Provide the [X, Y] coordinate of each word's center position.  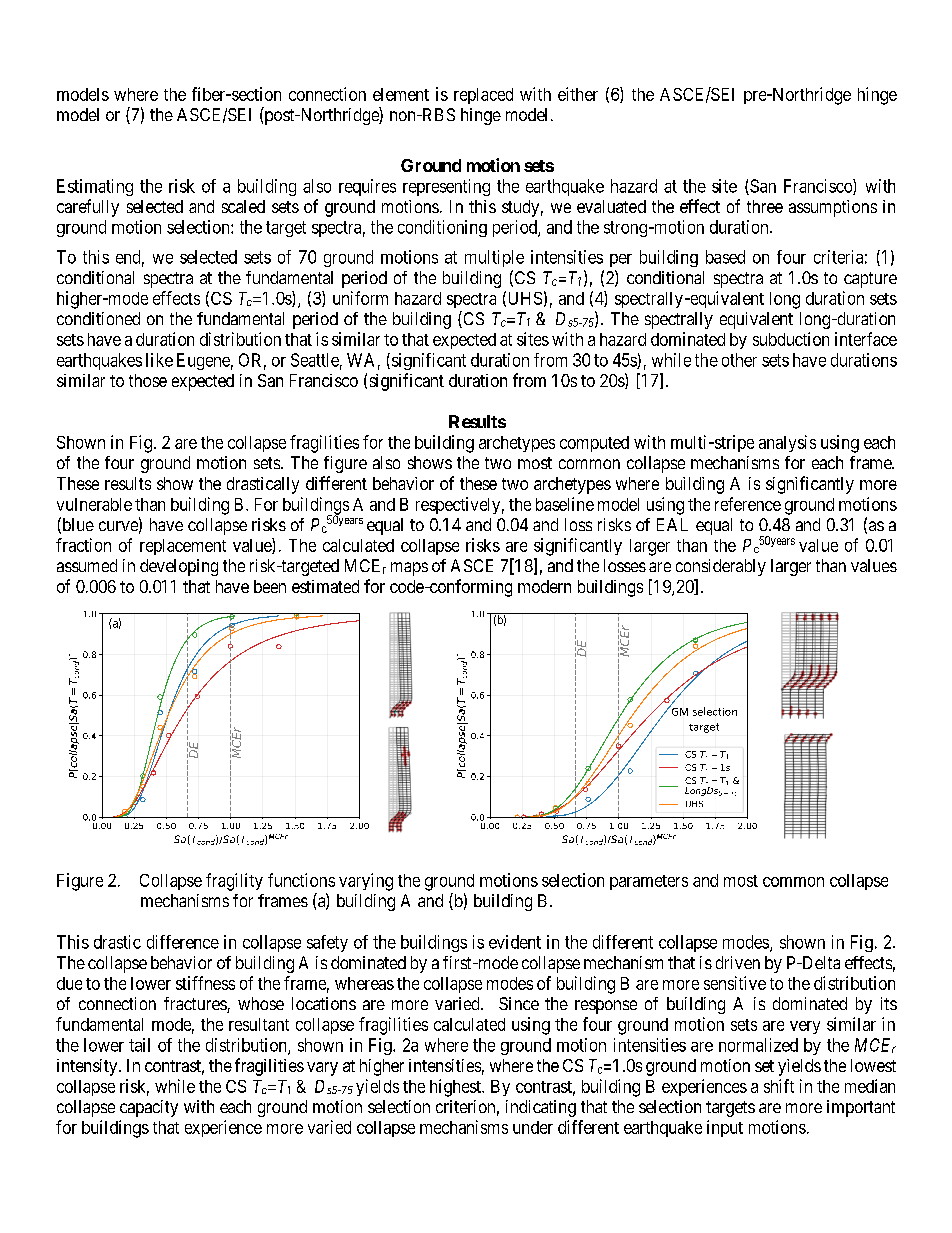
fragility [234, 882]
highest [456, 1088]
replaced [483, 96]
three [765, 206]
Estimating [95, 187]
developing [179, 567]
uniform [360, 298]
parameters [649, 882]
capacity [149, 1108]
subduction [791, 339]
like [159, 360]
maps [409, 569]
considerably [721, 567]
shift [779, 1086]
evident [515, 942]
